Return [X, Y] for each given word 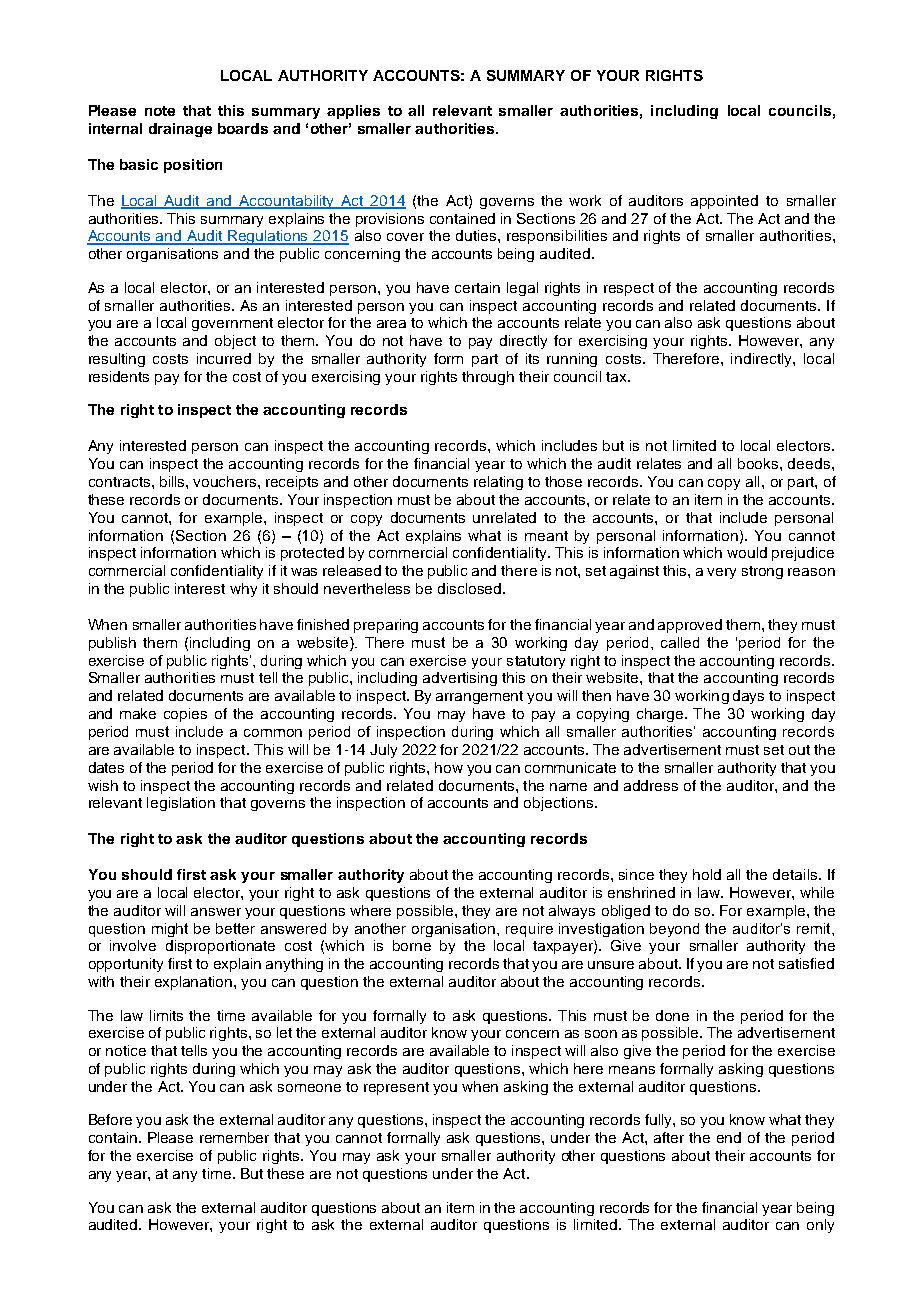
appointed [724, 202]
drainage [180, 130]
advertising [460, 679]
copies [185, 715]
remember [234, 1137]
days [748, 697]
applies [353, 112]
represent [396, 1088]
